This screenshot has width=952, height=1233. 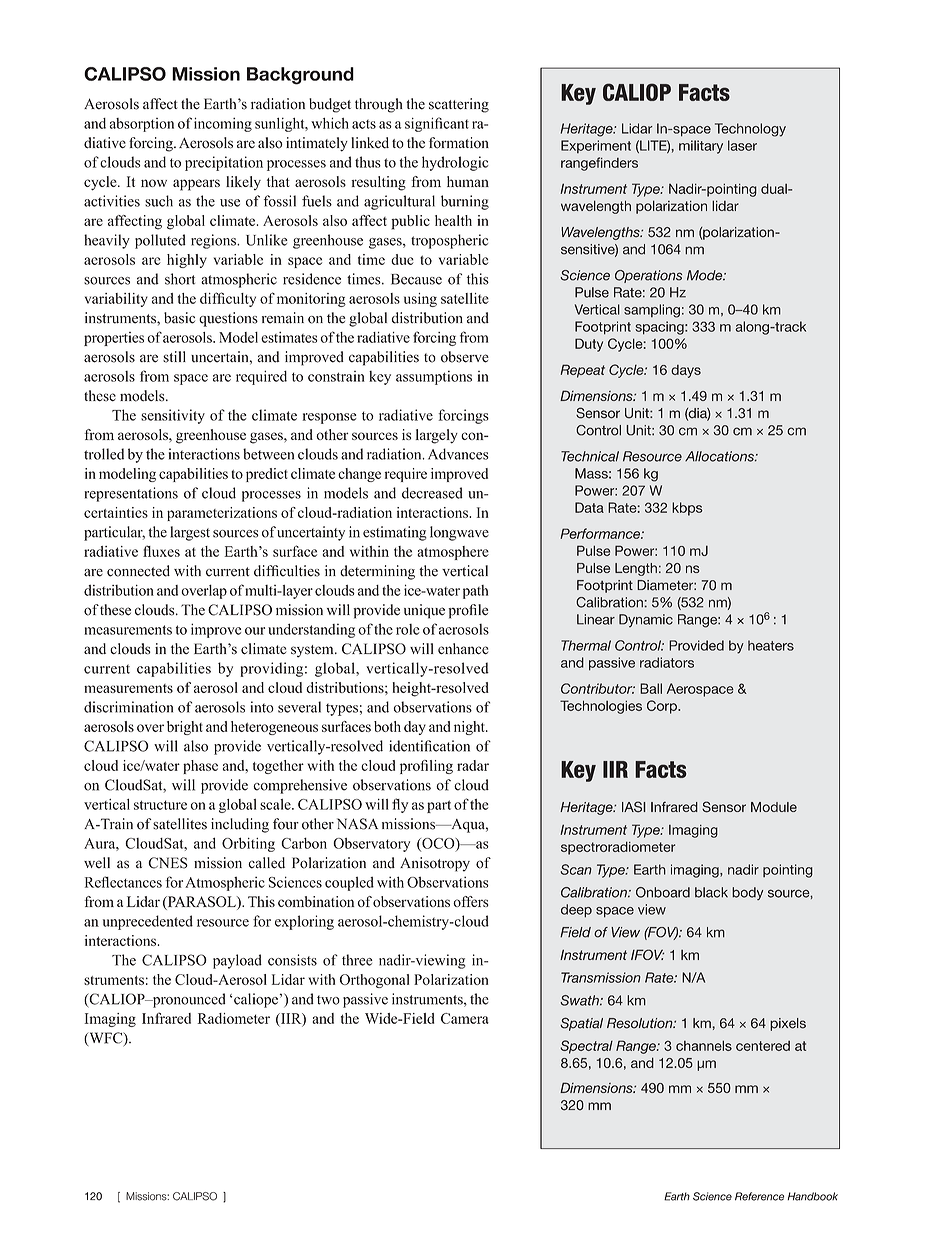 I want to click on Advances, so click(x=458, y=454).
